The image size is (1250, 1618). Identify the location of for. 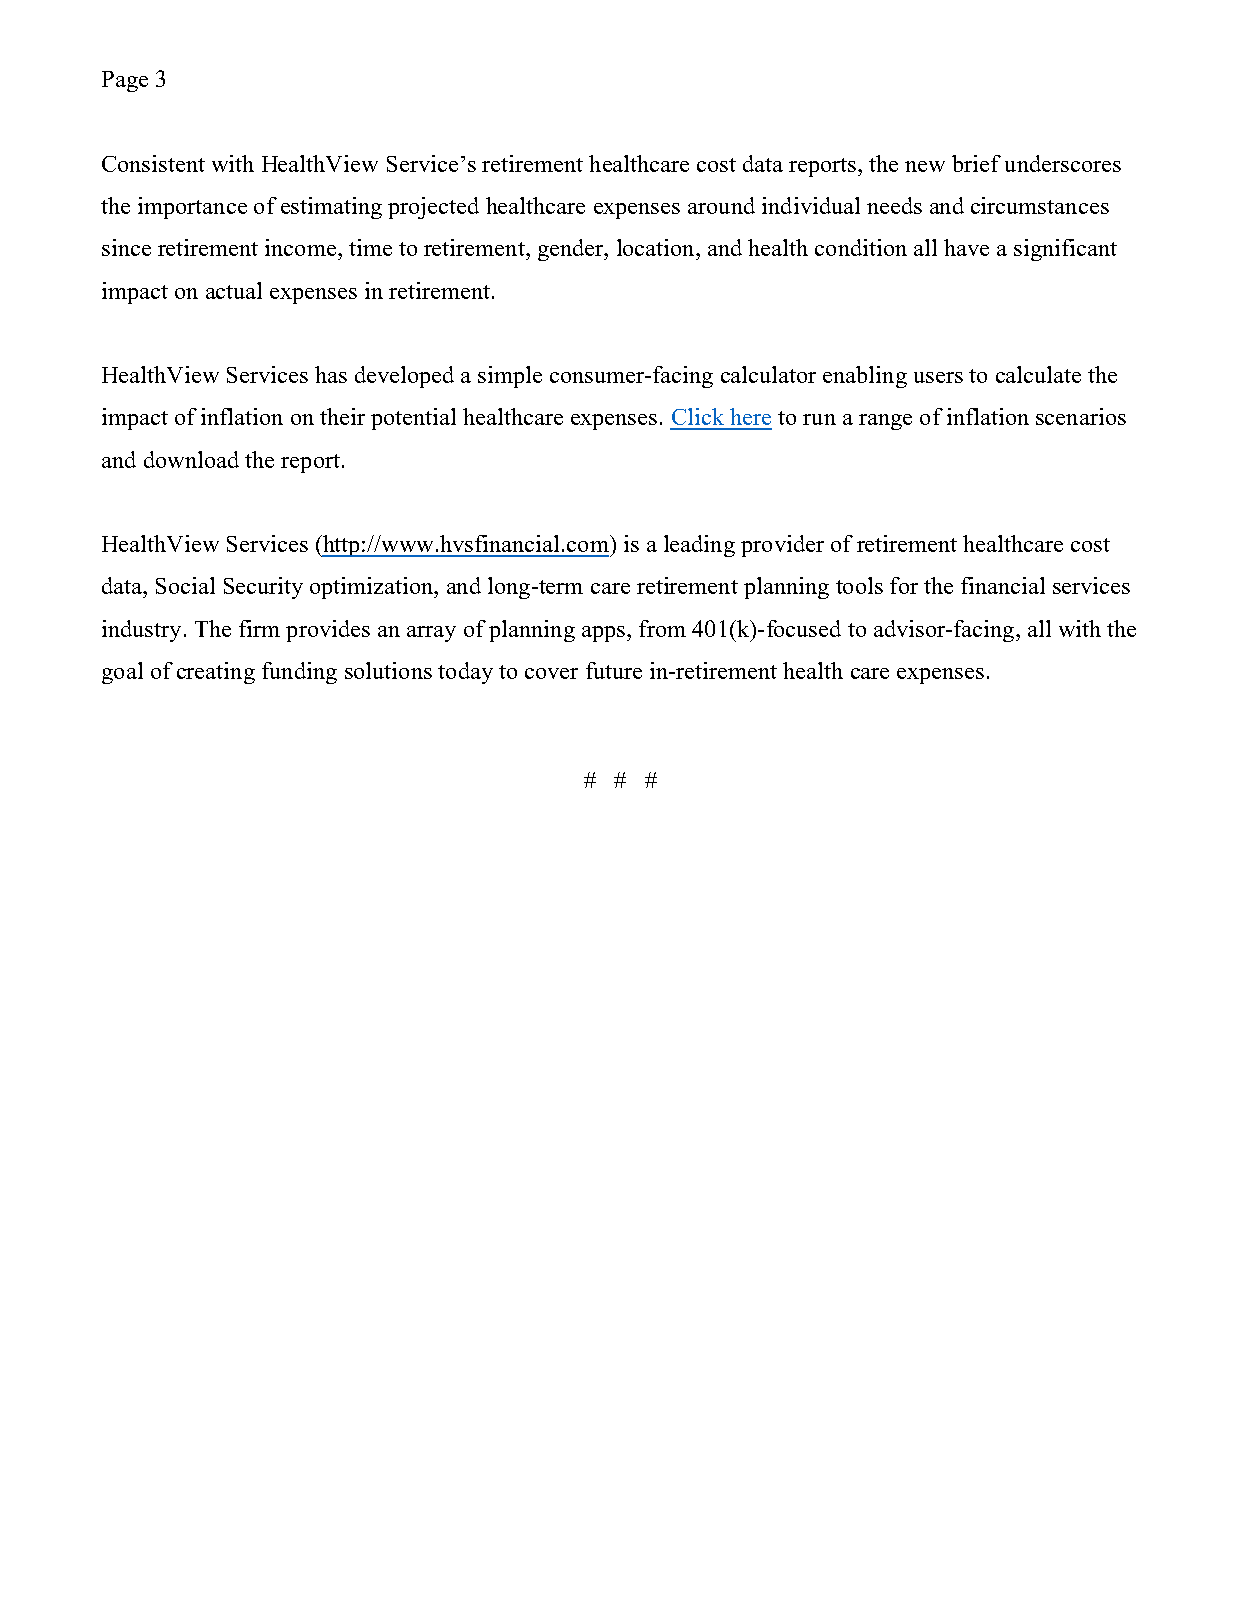
(904, 585).
